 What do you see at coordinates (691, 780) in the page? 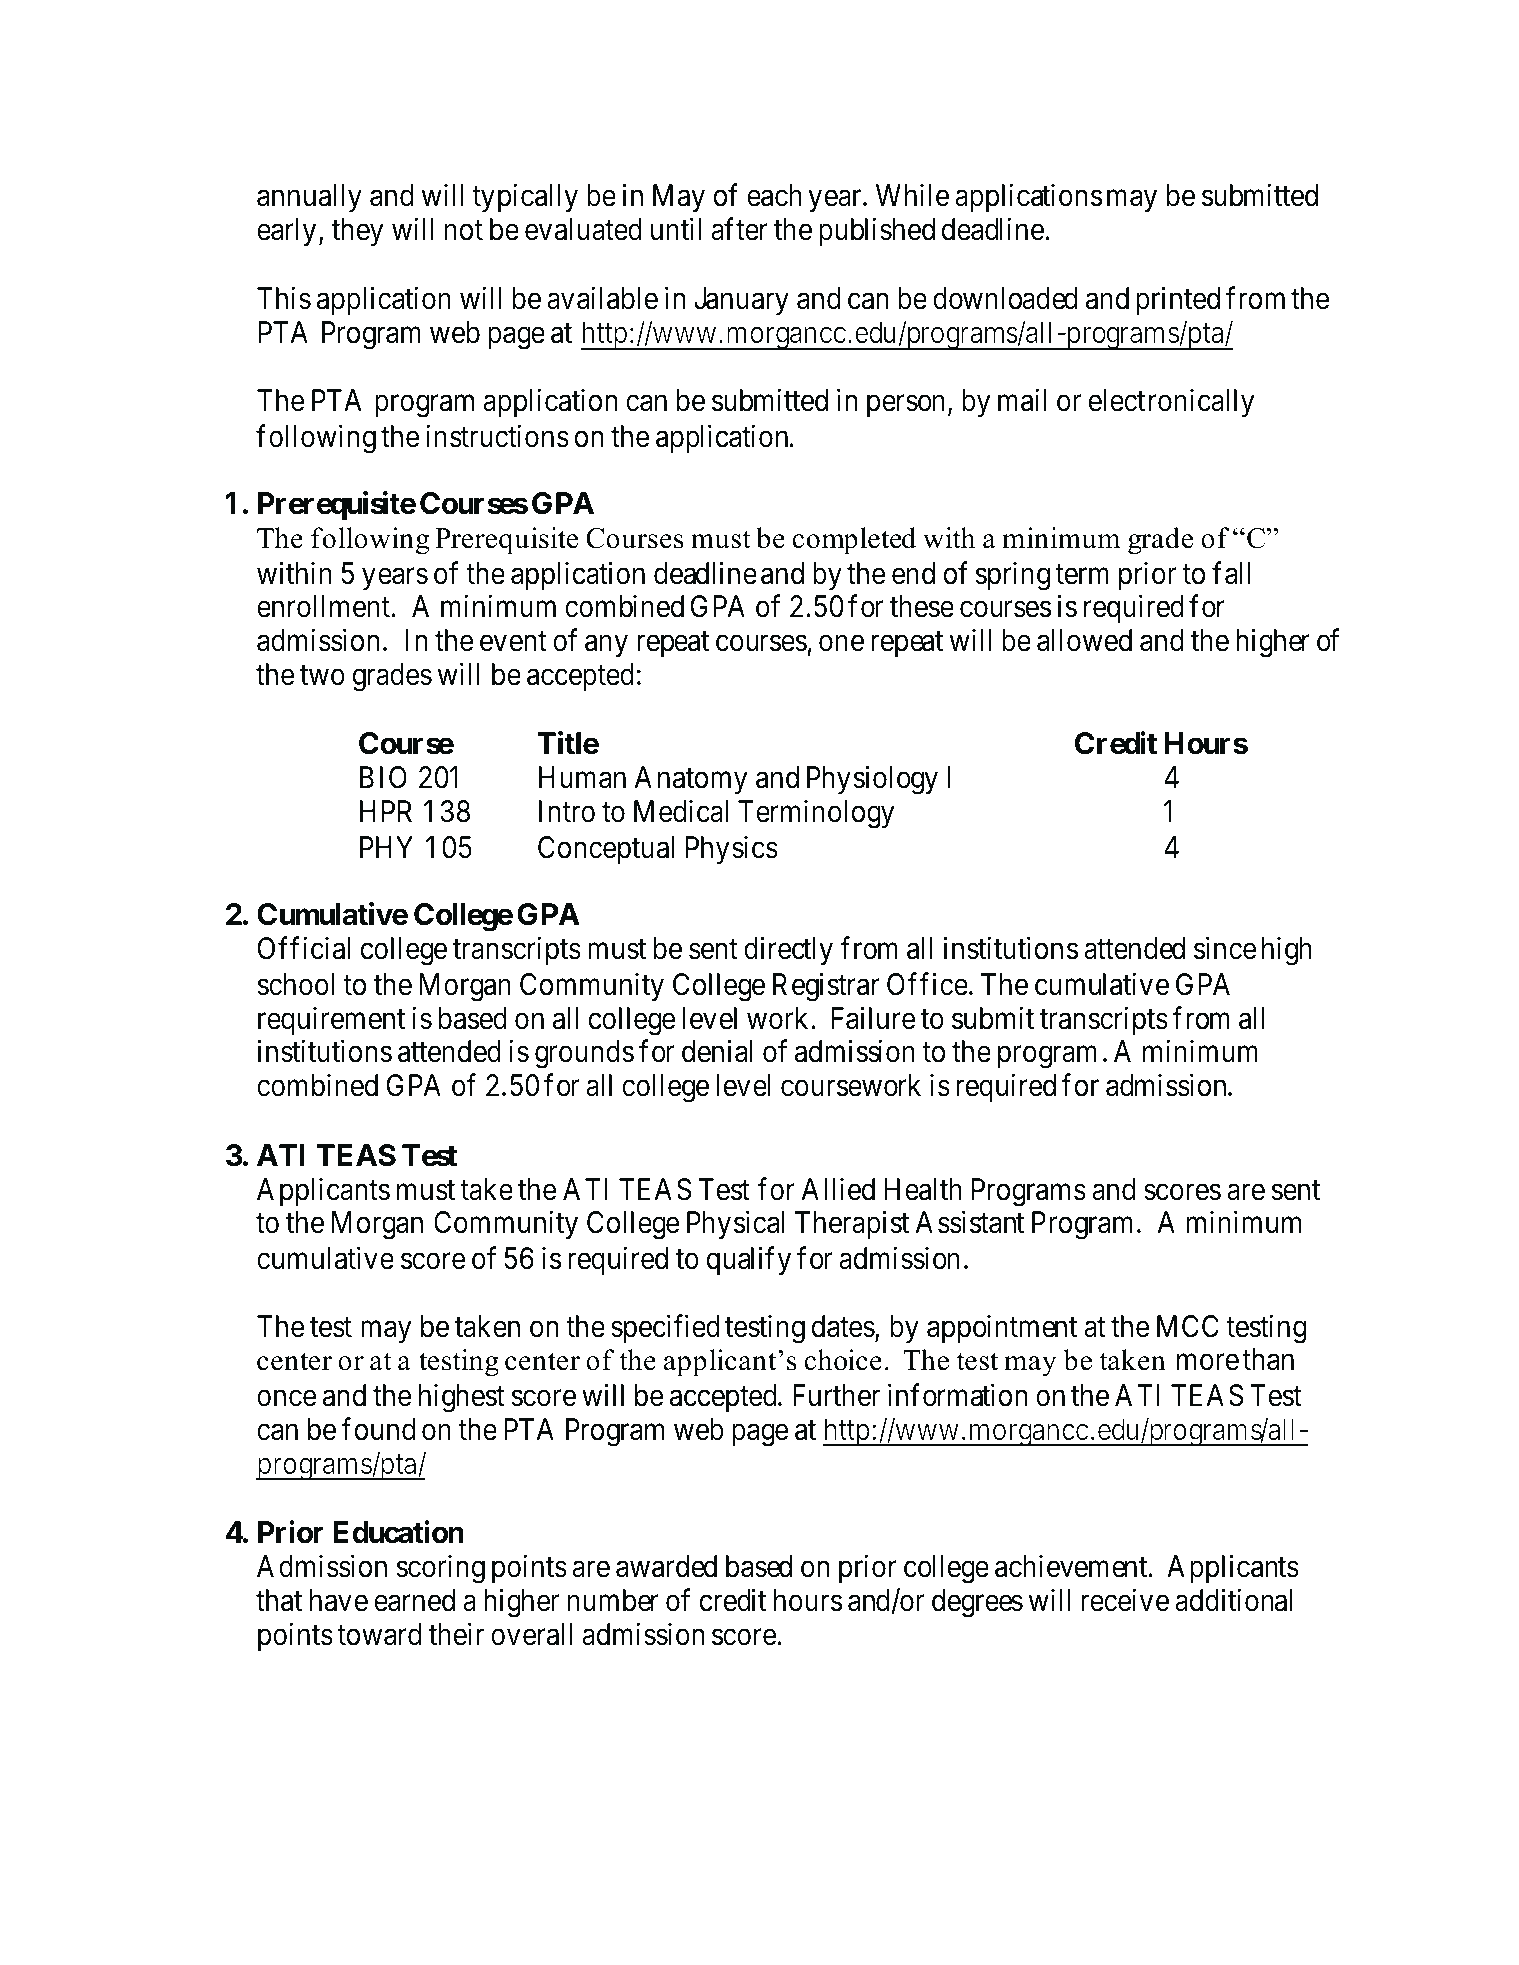
I see `Anatomy` at bounding box center [691, 780].
